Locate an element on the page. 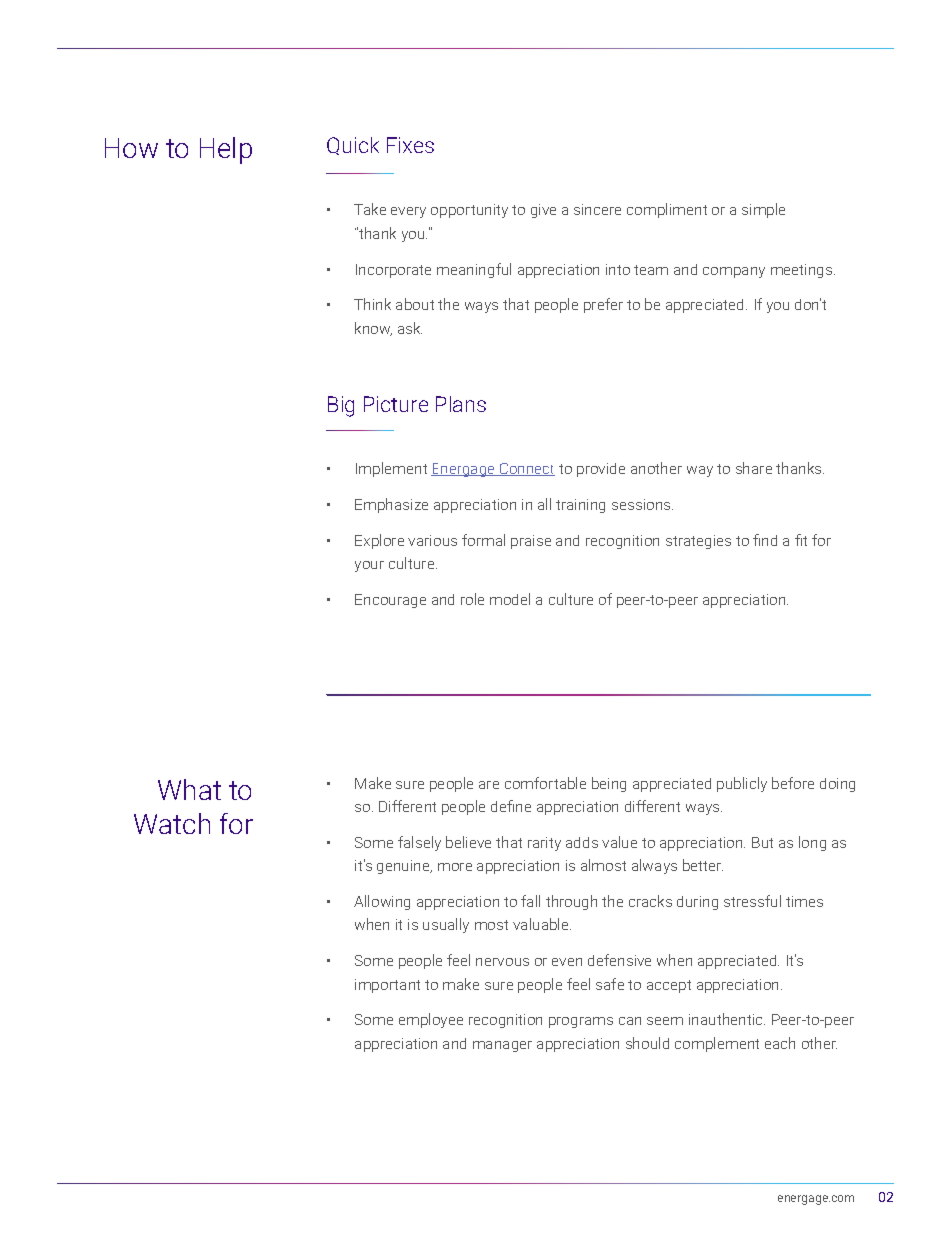  comfortable is located at coordinates (545, 783).
